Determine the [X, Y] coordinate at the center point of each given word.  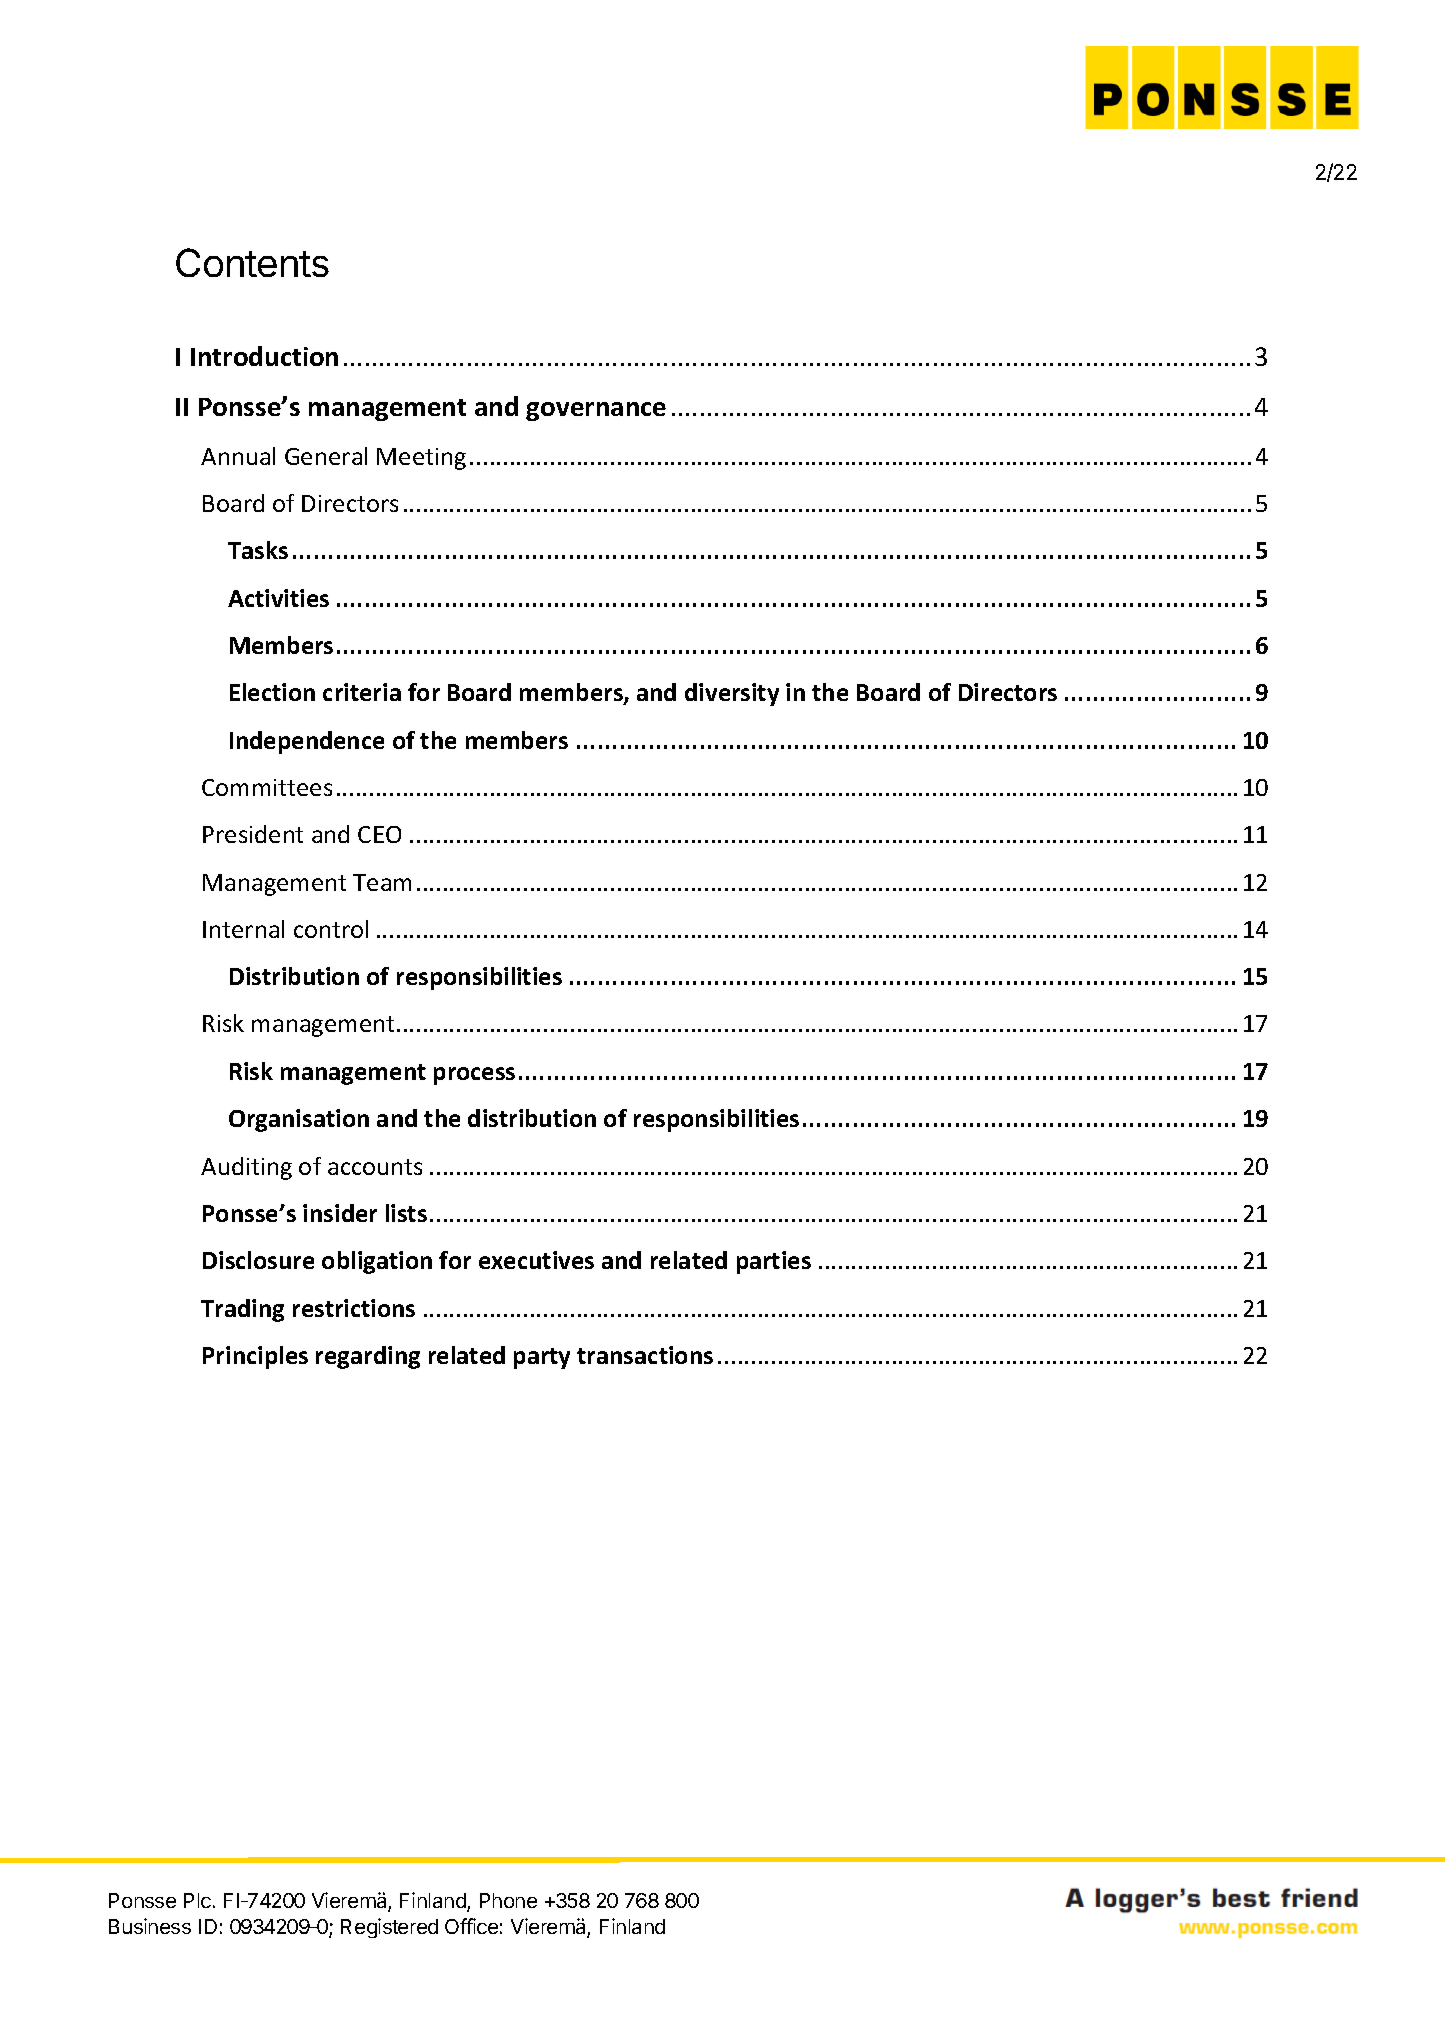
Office [471, 1926]
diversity [732, 694]
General [326, 456]
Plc [197, 1900]
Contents [252, 262]
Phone [508, 1900]
